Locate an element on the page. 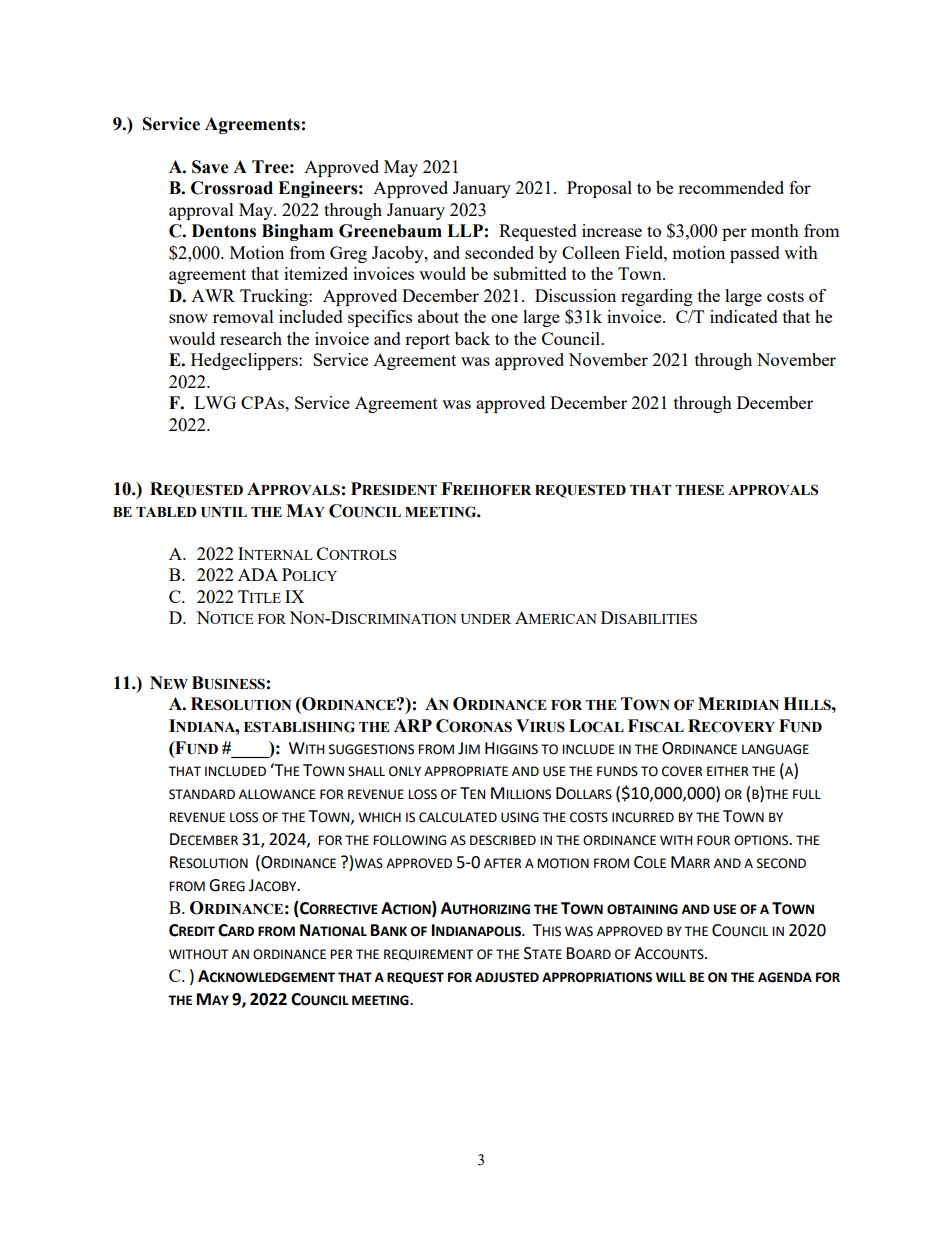 The image size is (952, 1233). THESE is located at coordinates (699, 490).
